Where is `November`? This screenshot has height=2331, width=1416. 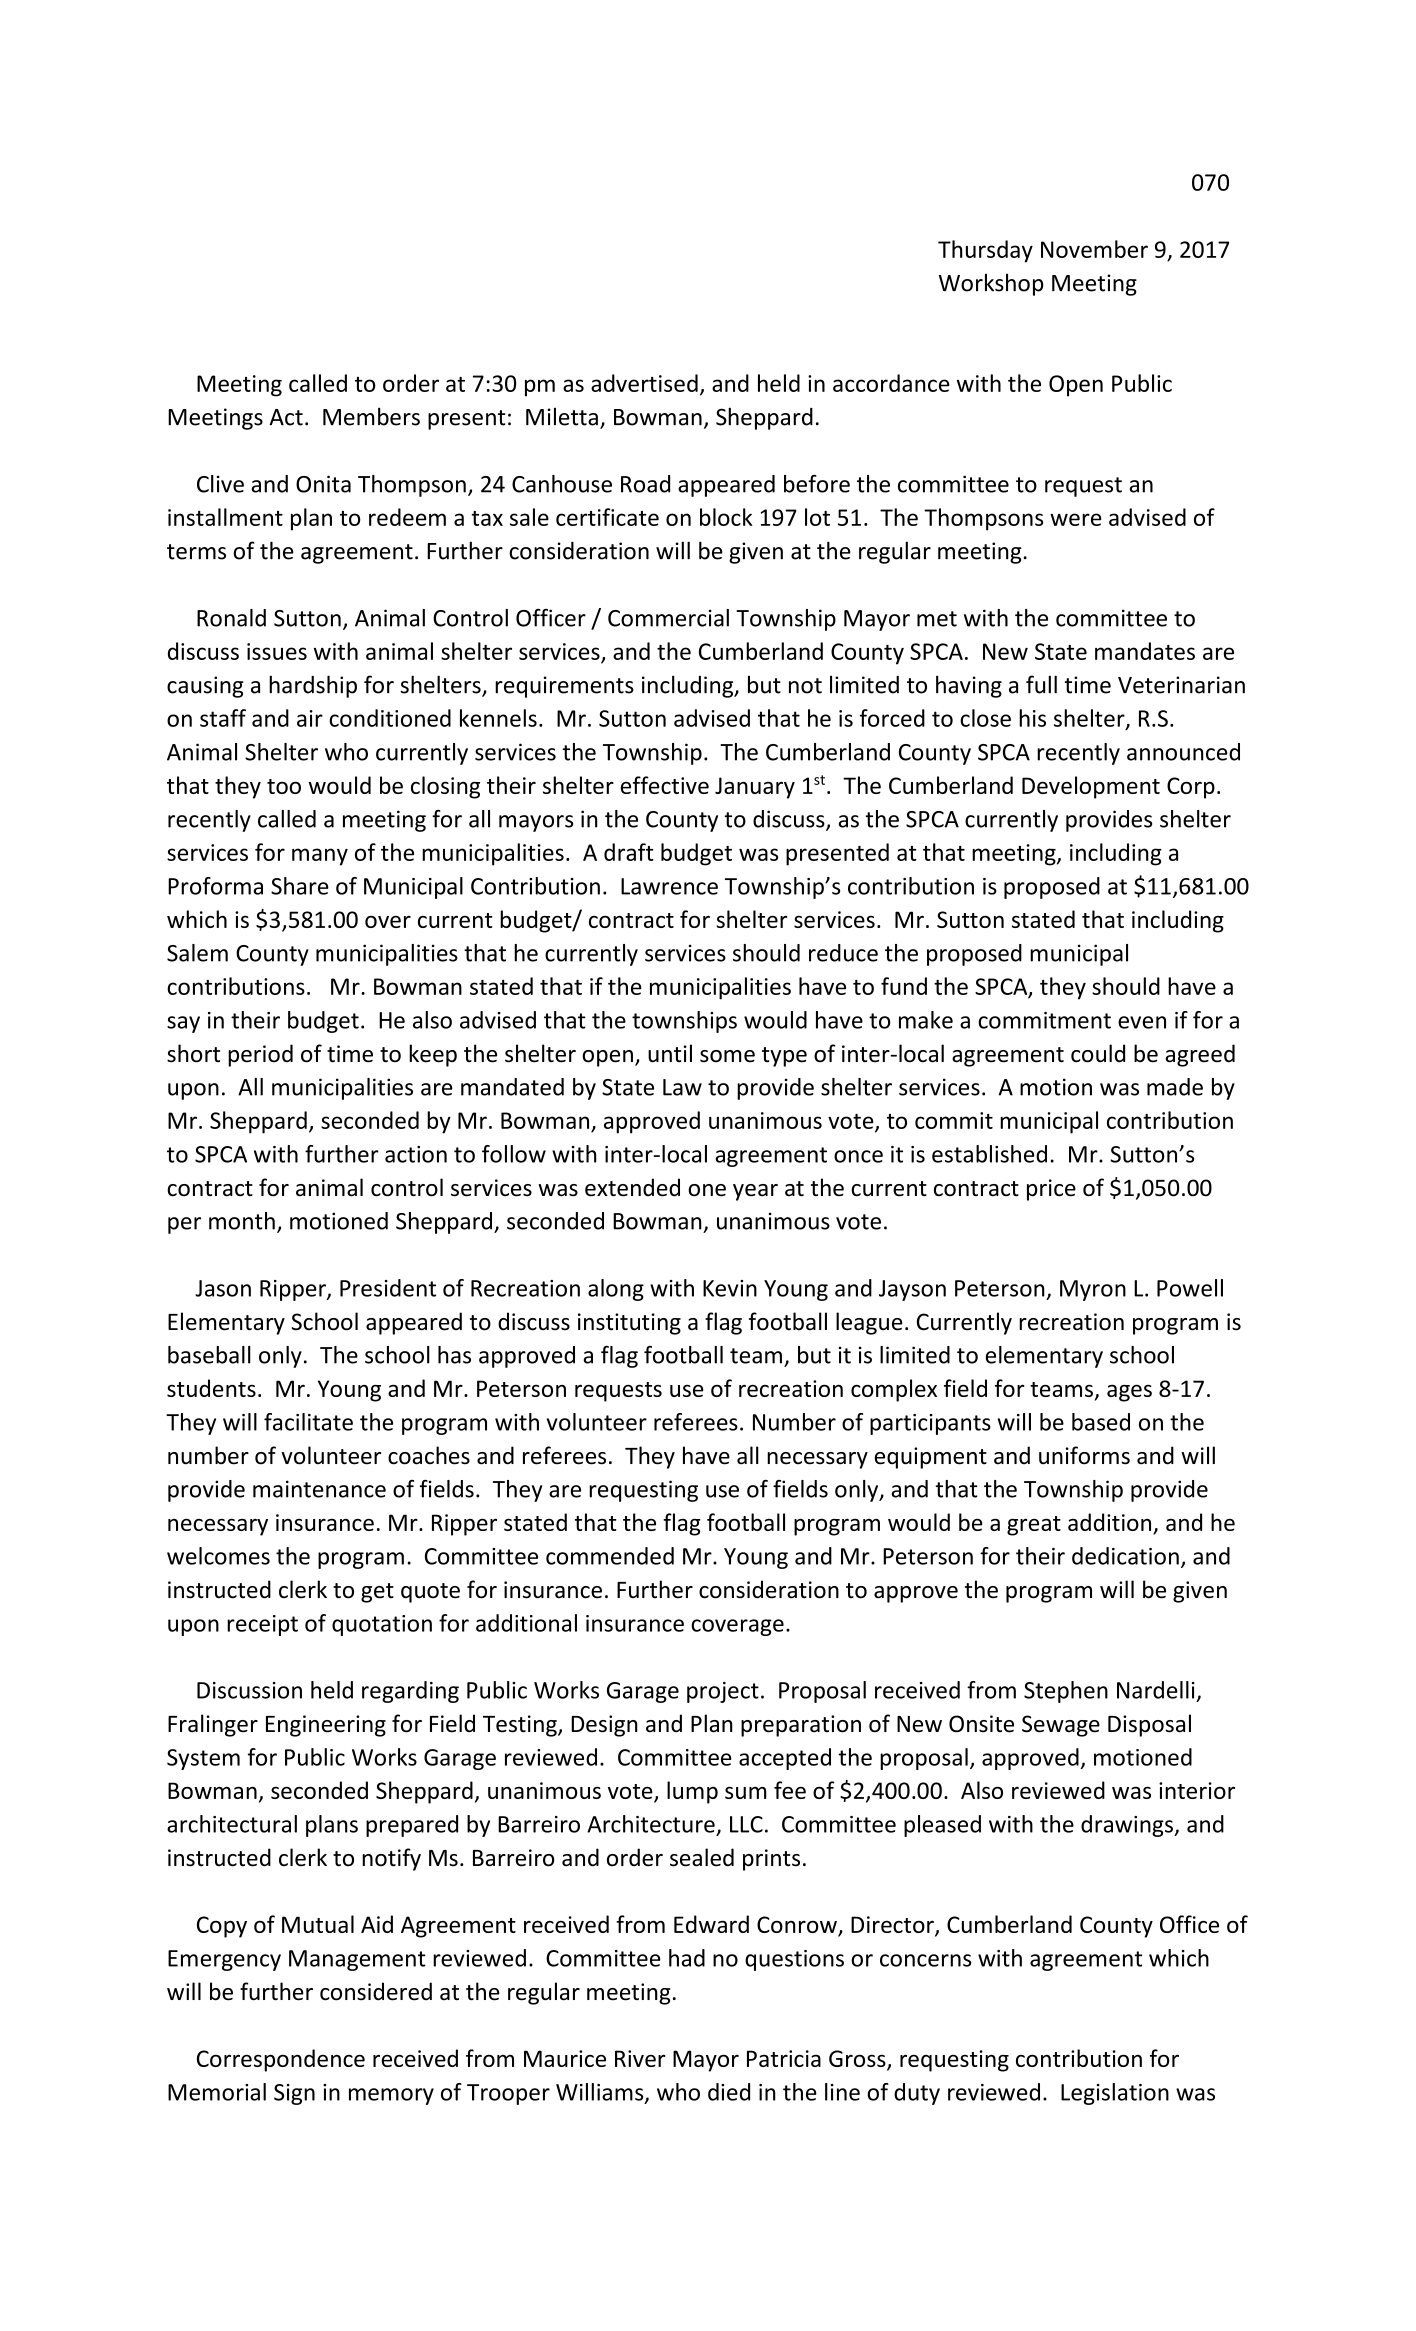 November is located at coordinates (1094, 249).
